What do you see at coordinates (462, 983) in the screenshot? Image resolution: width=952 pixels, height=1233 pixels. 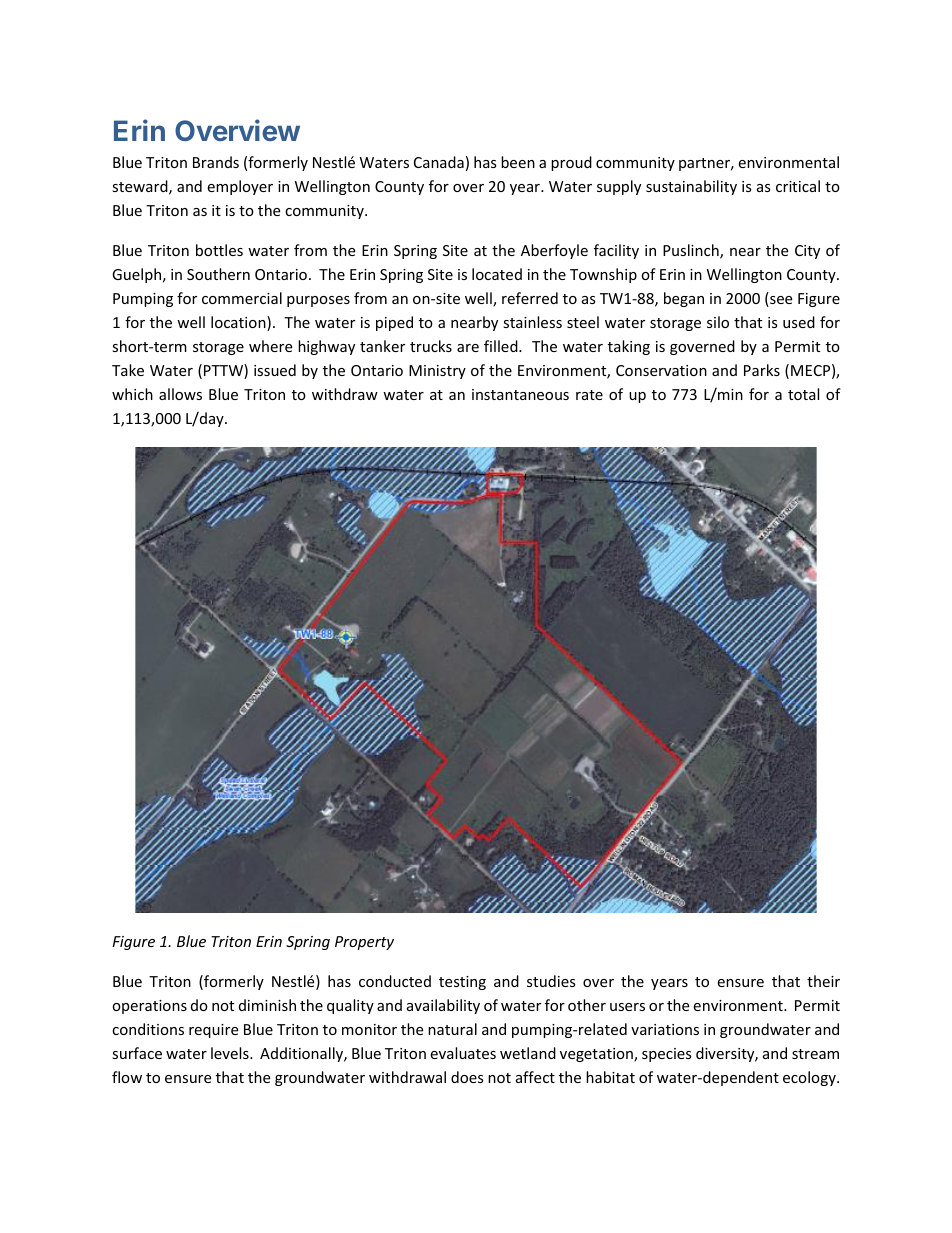 I see `testing` at bounding box center [462, 983].
